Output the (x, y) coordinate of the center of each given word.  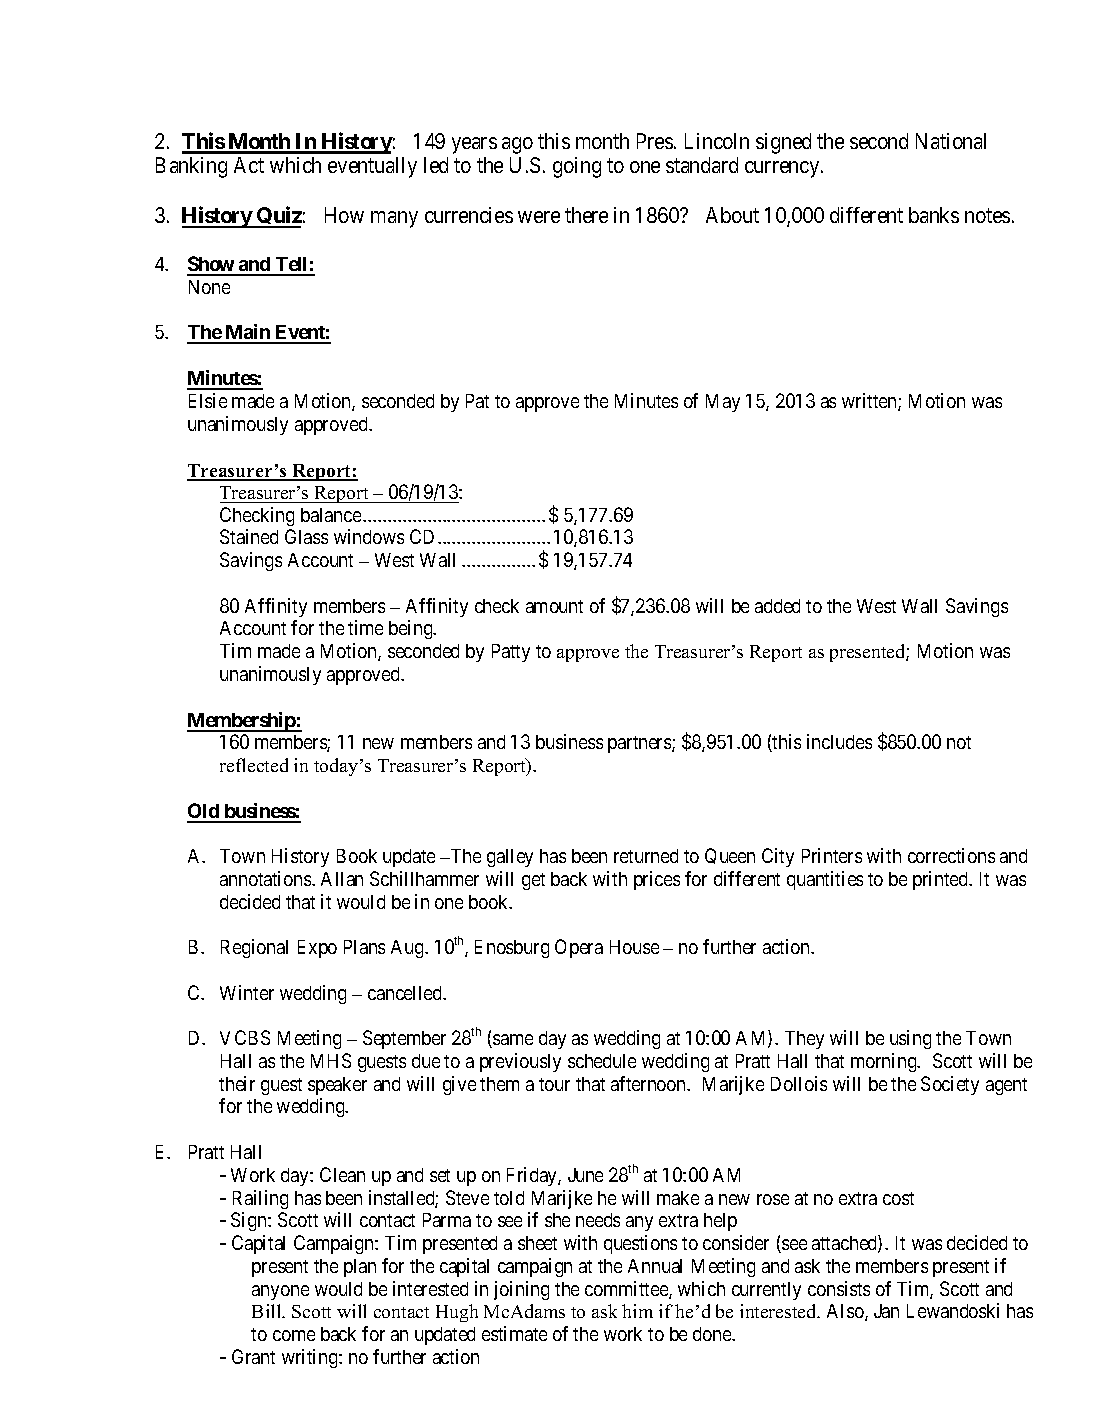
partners (640, 744)
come (294, 1335)
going (577, 167)
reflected (254, 765)
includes (839, 741)
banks (934, 215)
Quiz (278, 217)
